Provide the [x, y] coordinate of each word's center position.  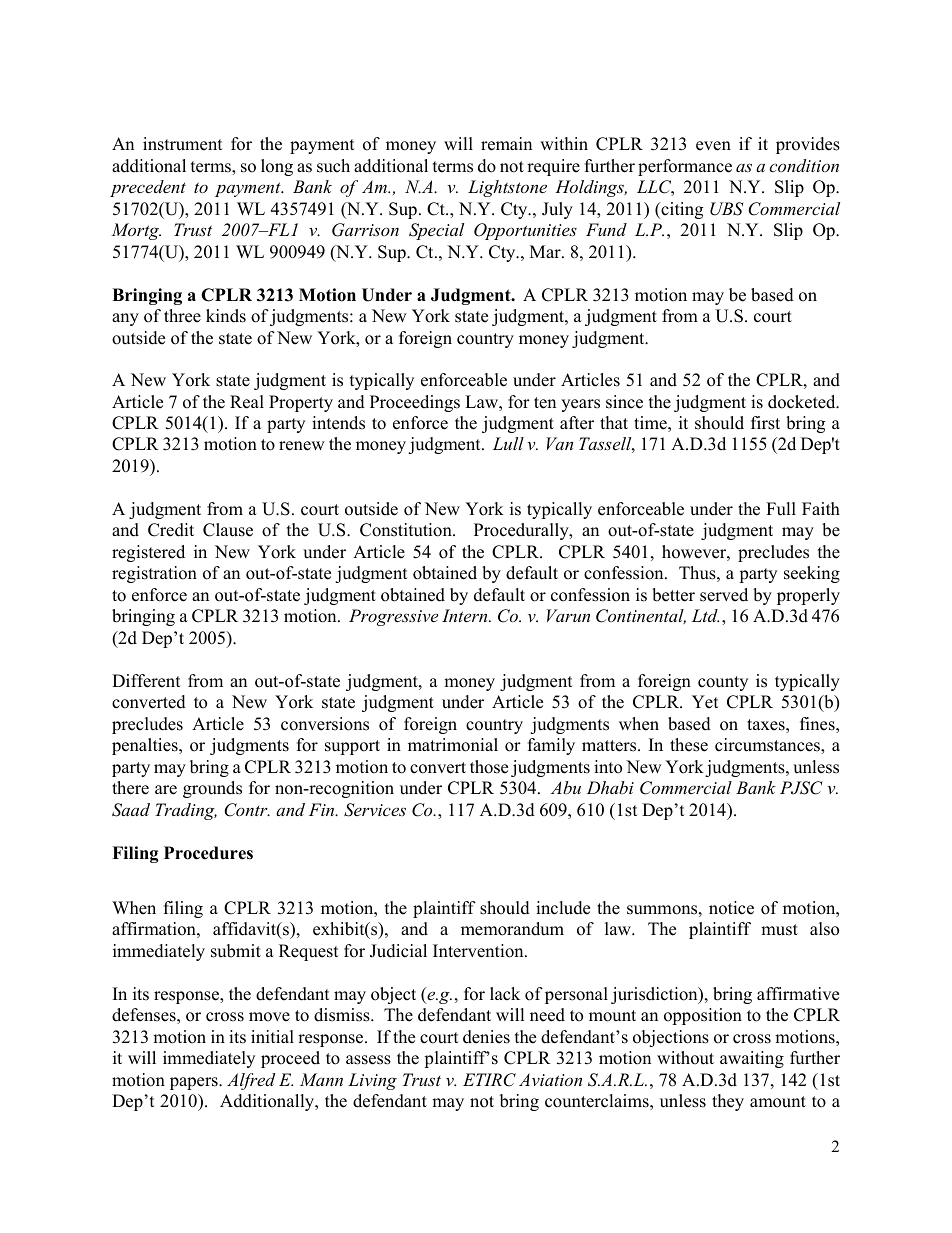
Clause [228, 530]
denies [486, 1037]
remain [506, 144]
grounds [212, 789]
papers [195, 1083]
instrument [183, 144]
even [713, 146]
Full [781, 509]
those [489, 767]
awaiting [752, 1059]
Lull [508, 443]
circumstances [768, 746]
